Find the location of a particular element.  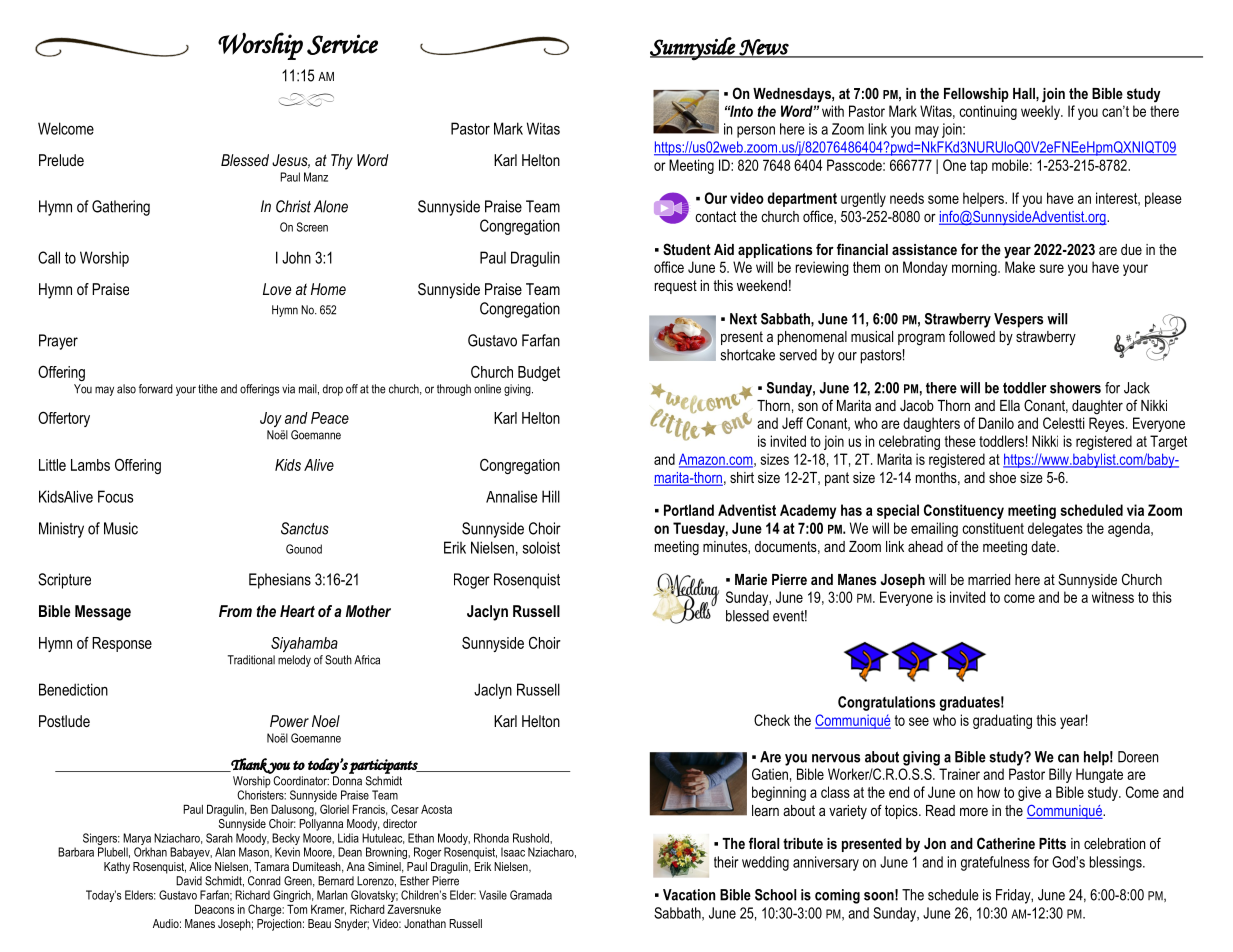

News is located at coordinates (764, 48).
